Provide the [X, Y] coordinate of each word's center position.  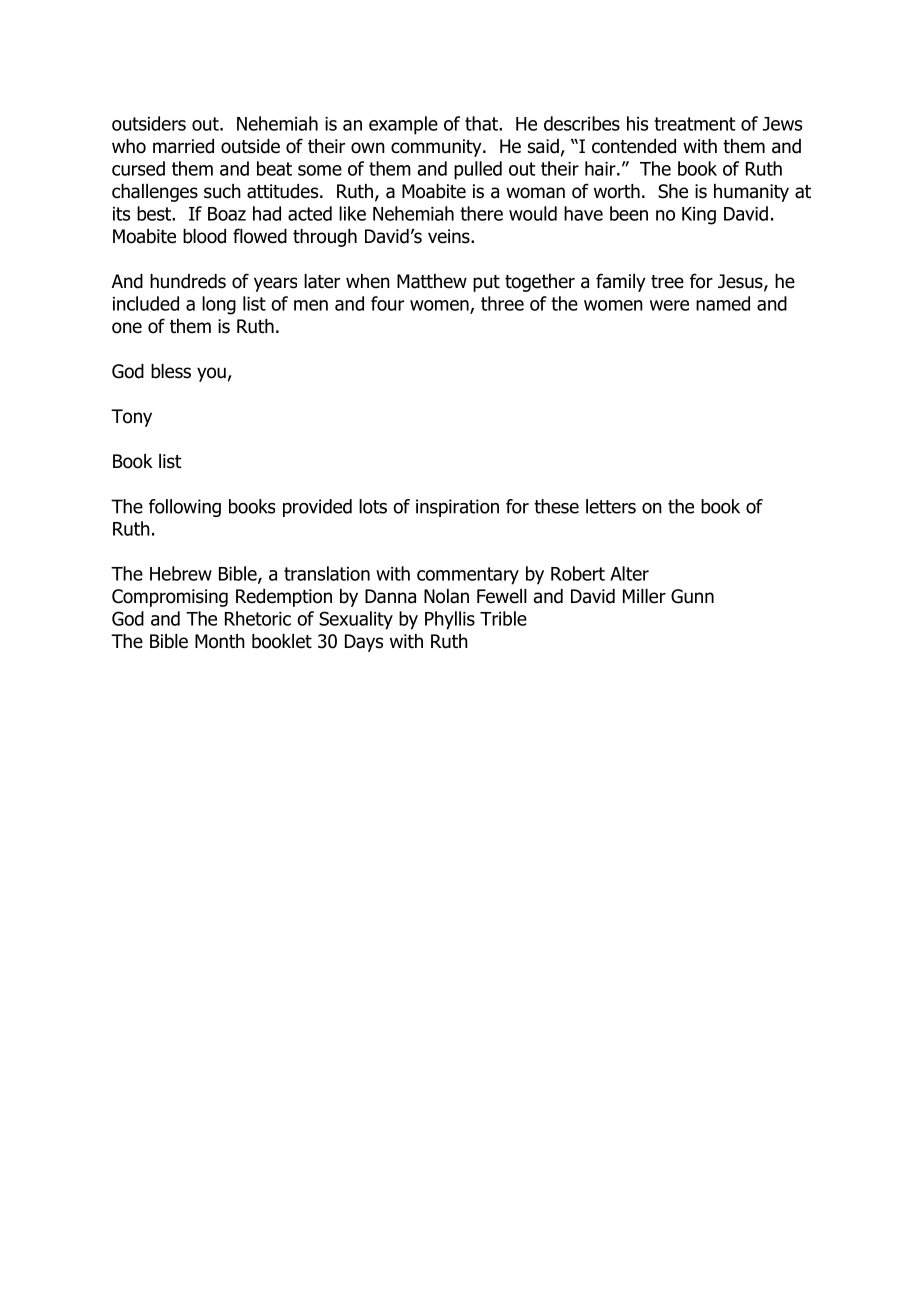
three [502, 303]
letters [611, 506]
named [723, 303]
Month [220, 641]
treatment [695, 124]
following [185, 508]
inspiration [457, 508]
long [219, 305]
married [183, 146]
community [437, 148]
